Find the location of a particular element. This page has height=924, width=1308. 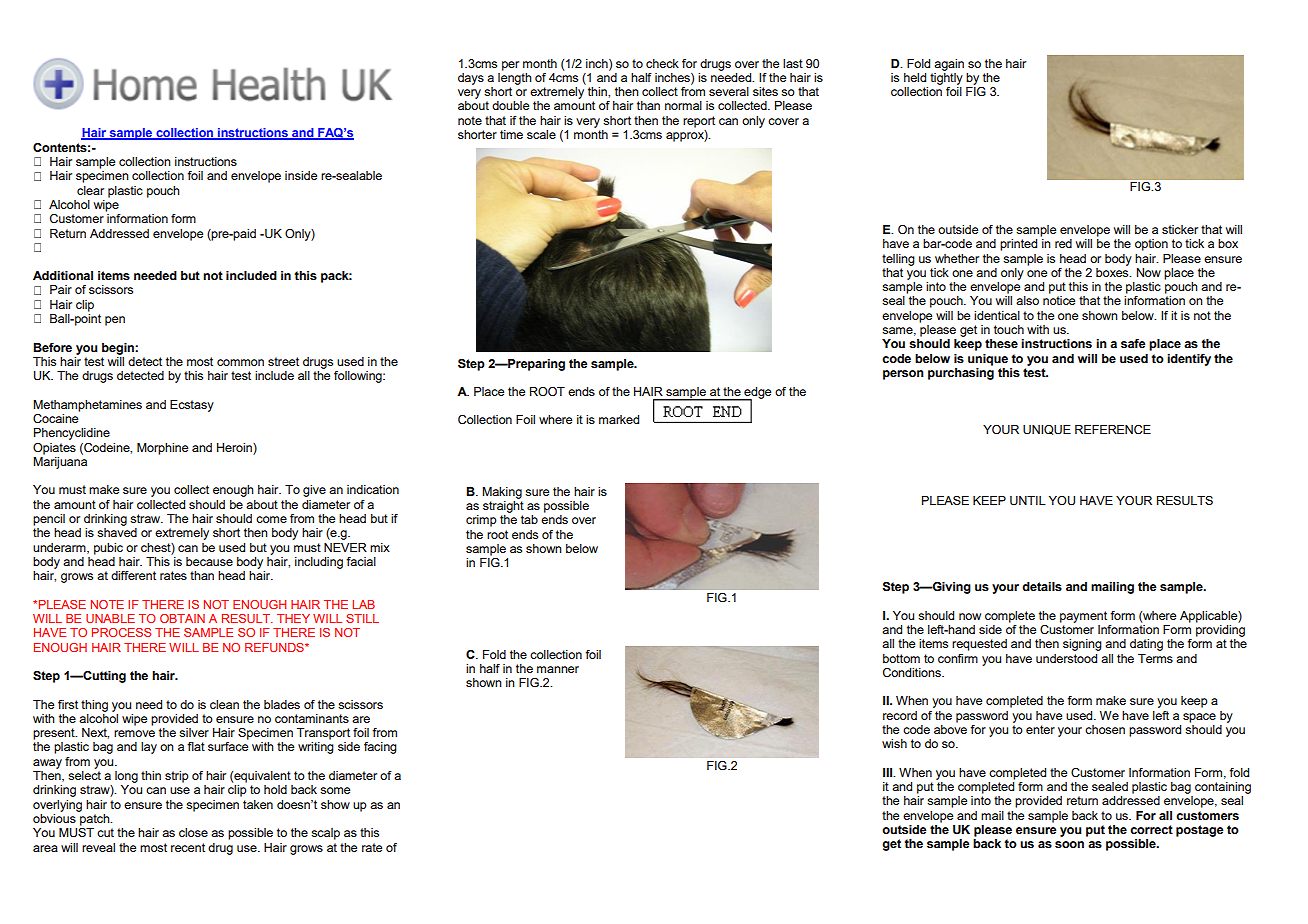

close is located at coordinates (193, 832).
